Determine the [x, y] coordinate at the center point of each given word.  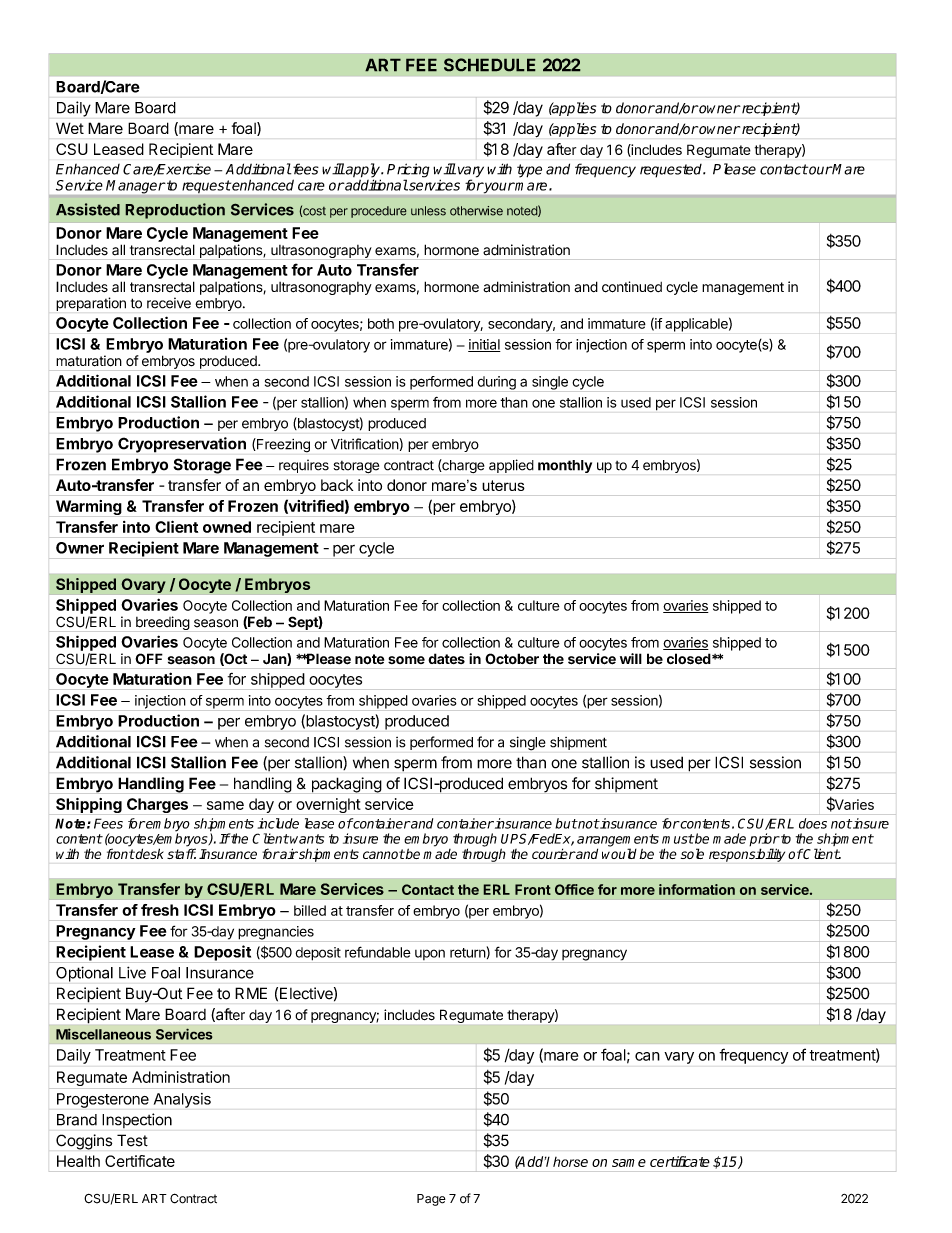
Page [431, 1200]
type [529, 171]
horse [570, 1162]
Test [132, 1140]
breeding [163, 623]
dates [446, 658]
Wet [70, 128]
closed [689, 659]
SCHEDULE [490, 65]
